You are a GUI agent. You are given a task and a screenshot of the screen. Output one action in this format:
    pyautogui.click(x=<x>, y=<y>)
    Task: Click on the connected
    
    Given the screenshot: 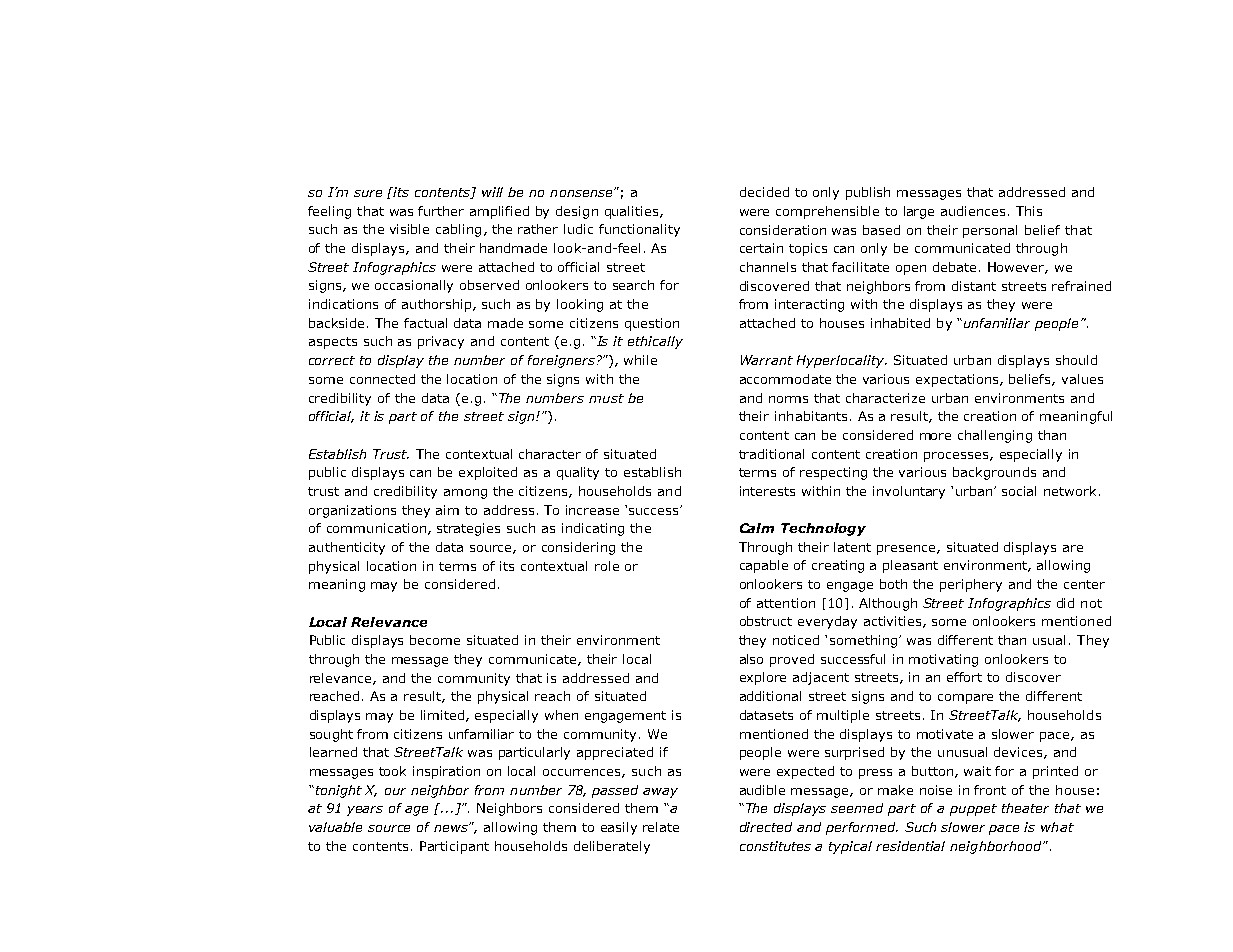 What is the action you would take?
    pyautogui.click(x=382, y=379)
